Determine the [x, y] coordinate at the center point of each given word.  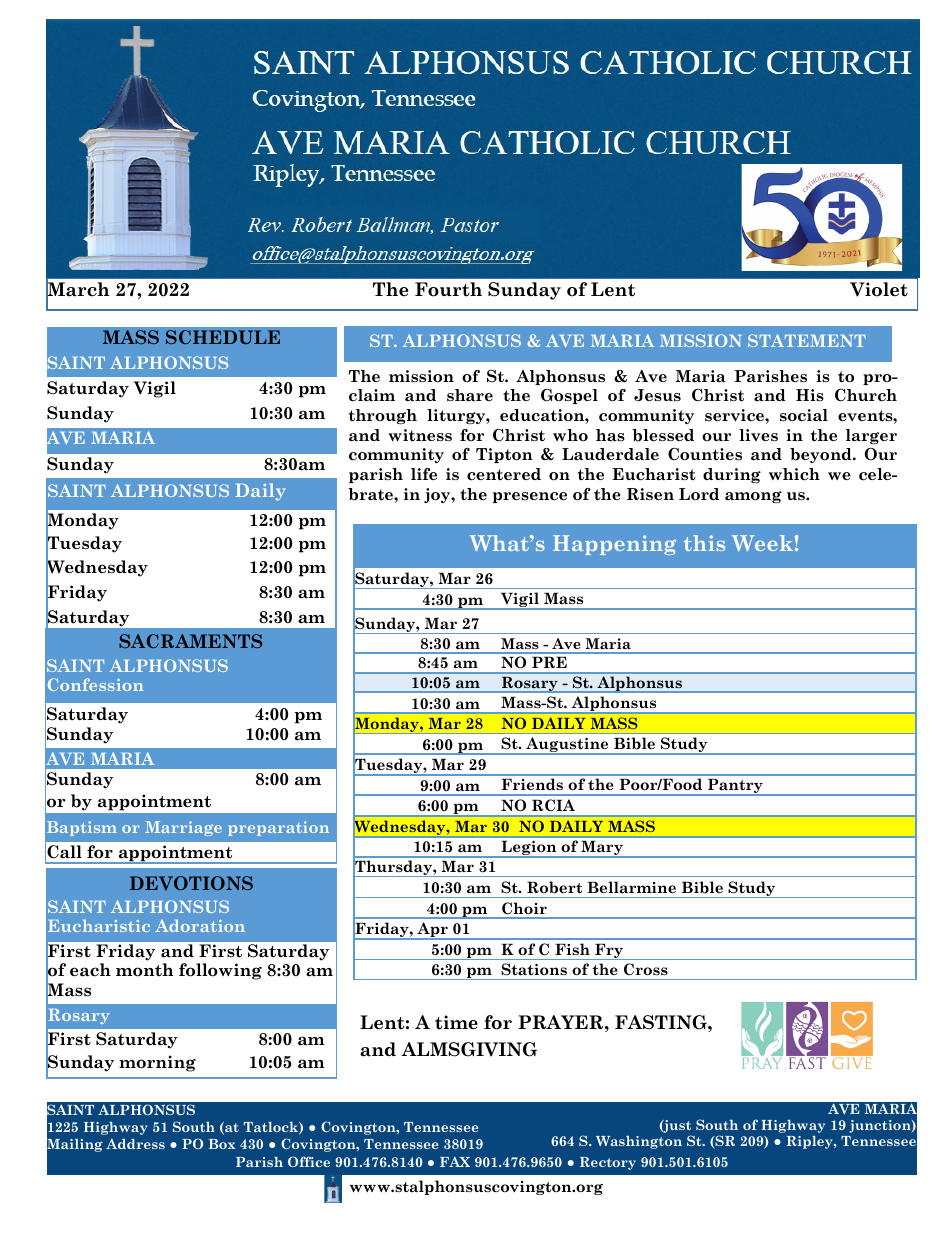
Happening [614, 545]
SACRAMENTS [190, 641]
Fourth [448, 289]
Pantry [735, 787]
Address [135, 1144]
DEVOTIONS [191, 883]
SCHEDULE [223, 337]
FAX [455, 1162]
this [704, 543]
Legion [529, 849]
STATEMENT [807, 340]
